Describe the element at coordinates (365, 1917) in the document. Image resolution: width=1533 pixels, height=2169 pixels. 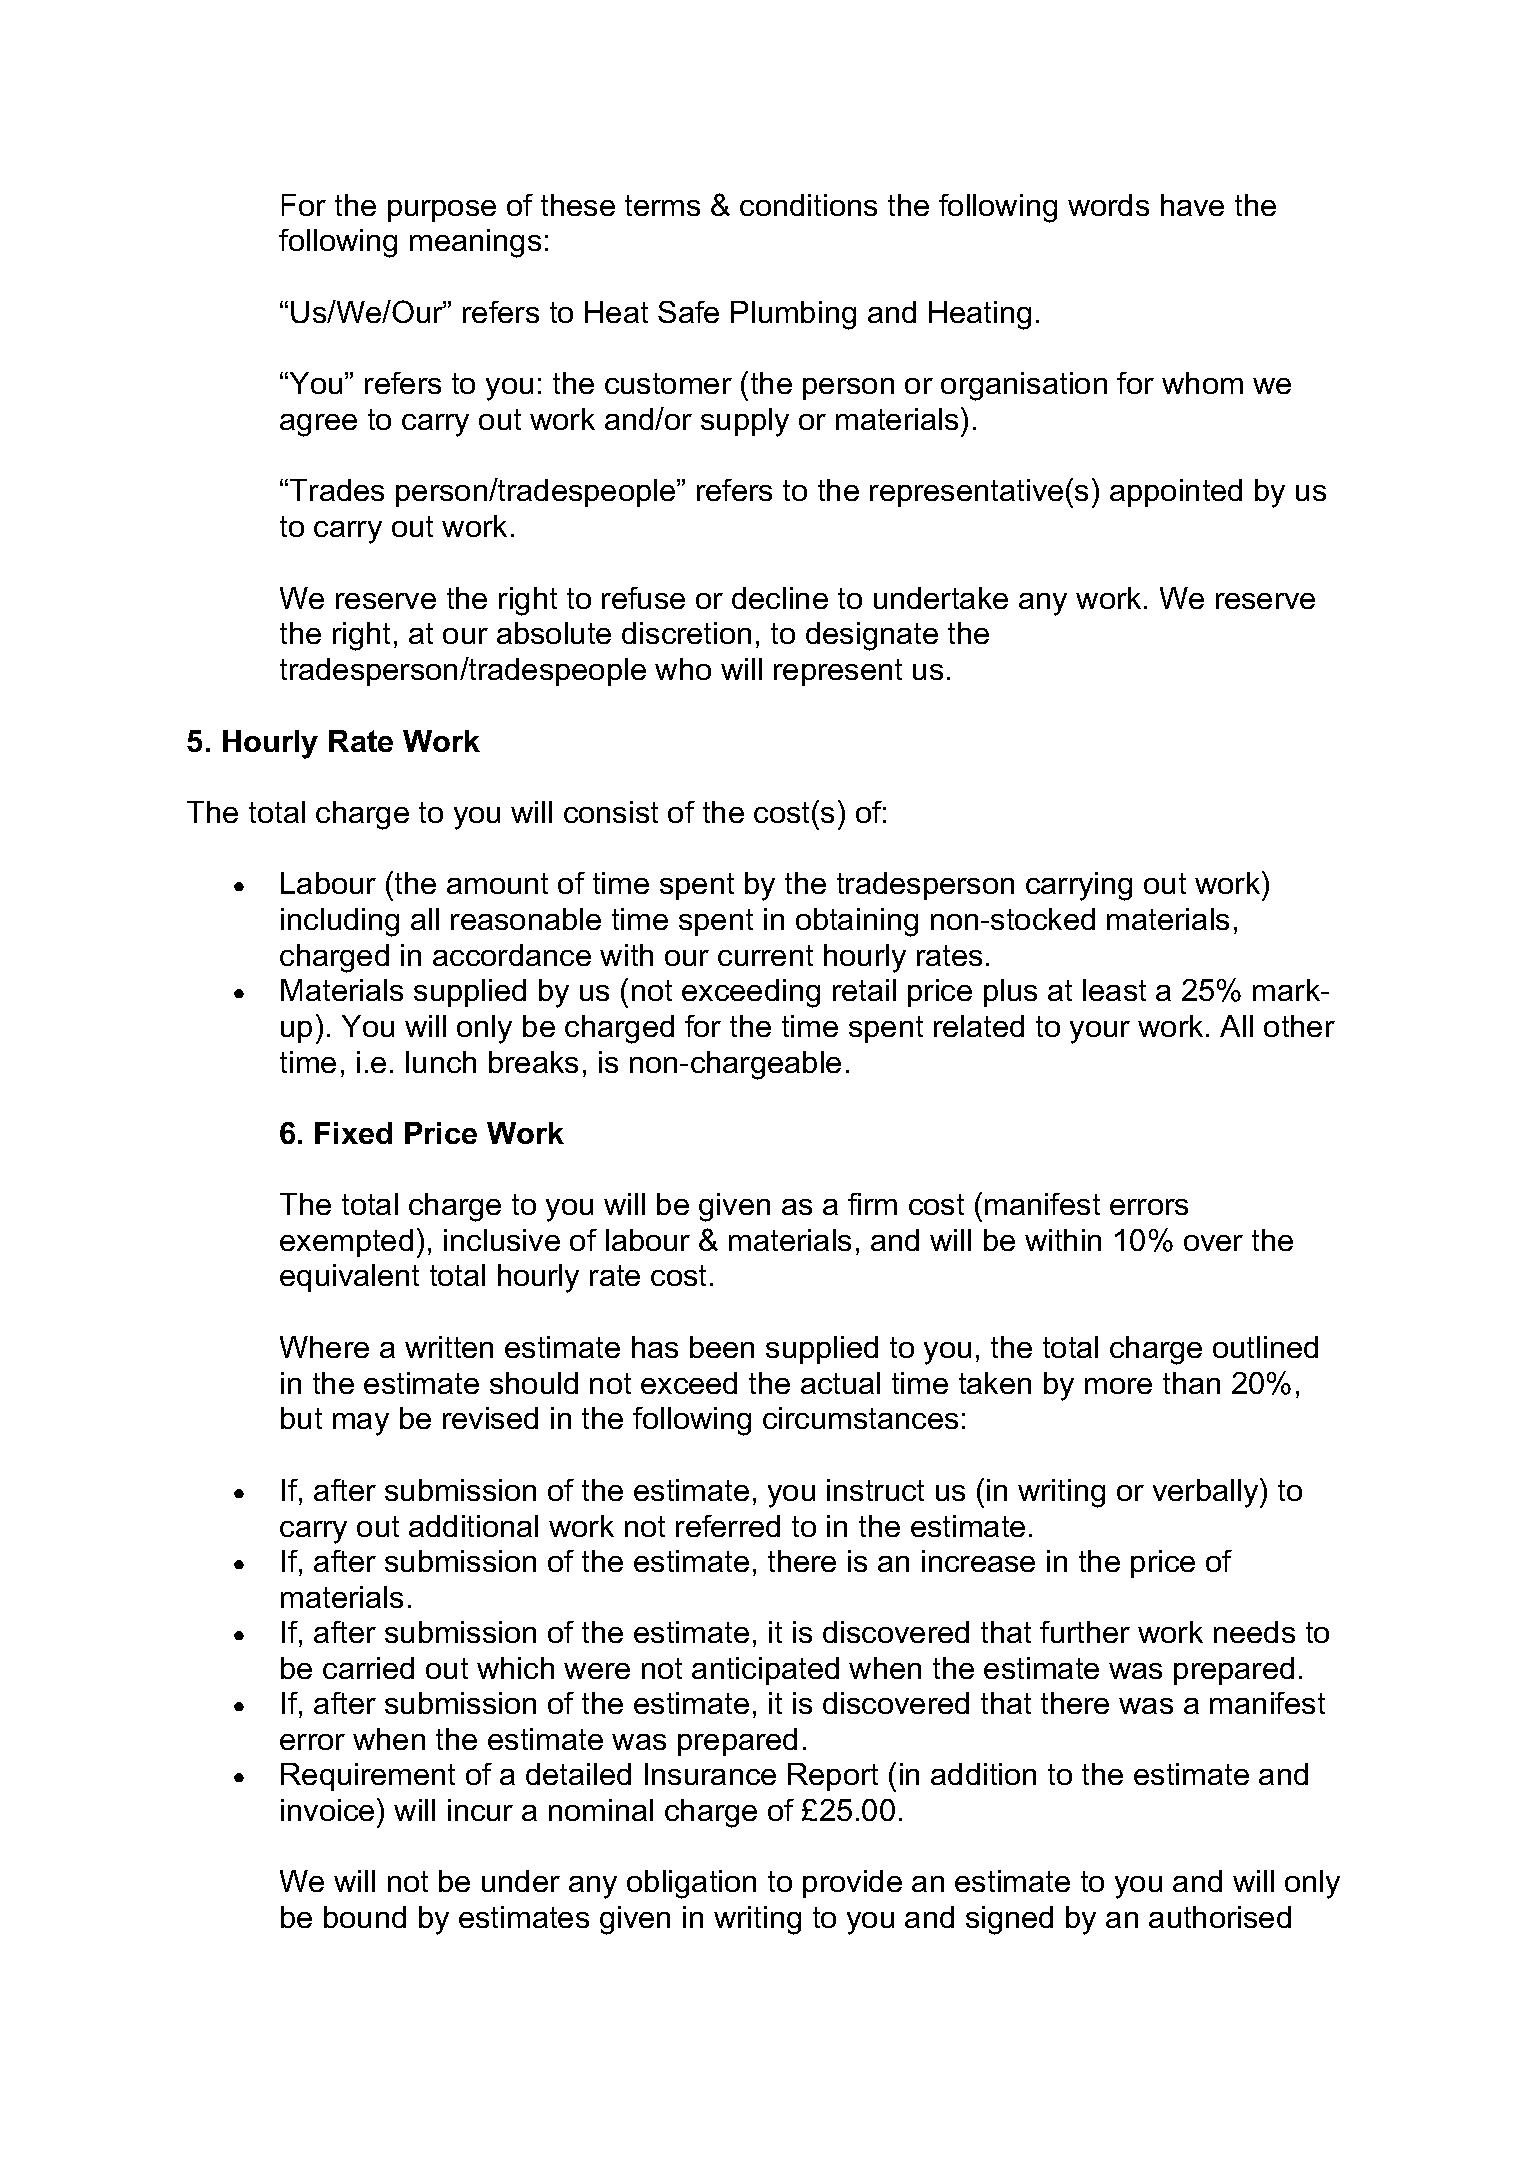
I see `bound` at that location.
